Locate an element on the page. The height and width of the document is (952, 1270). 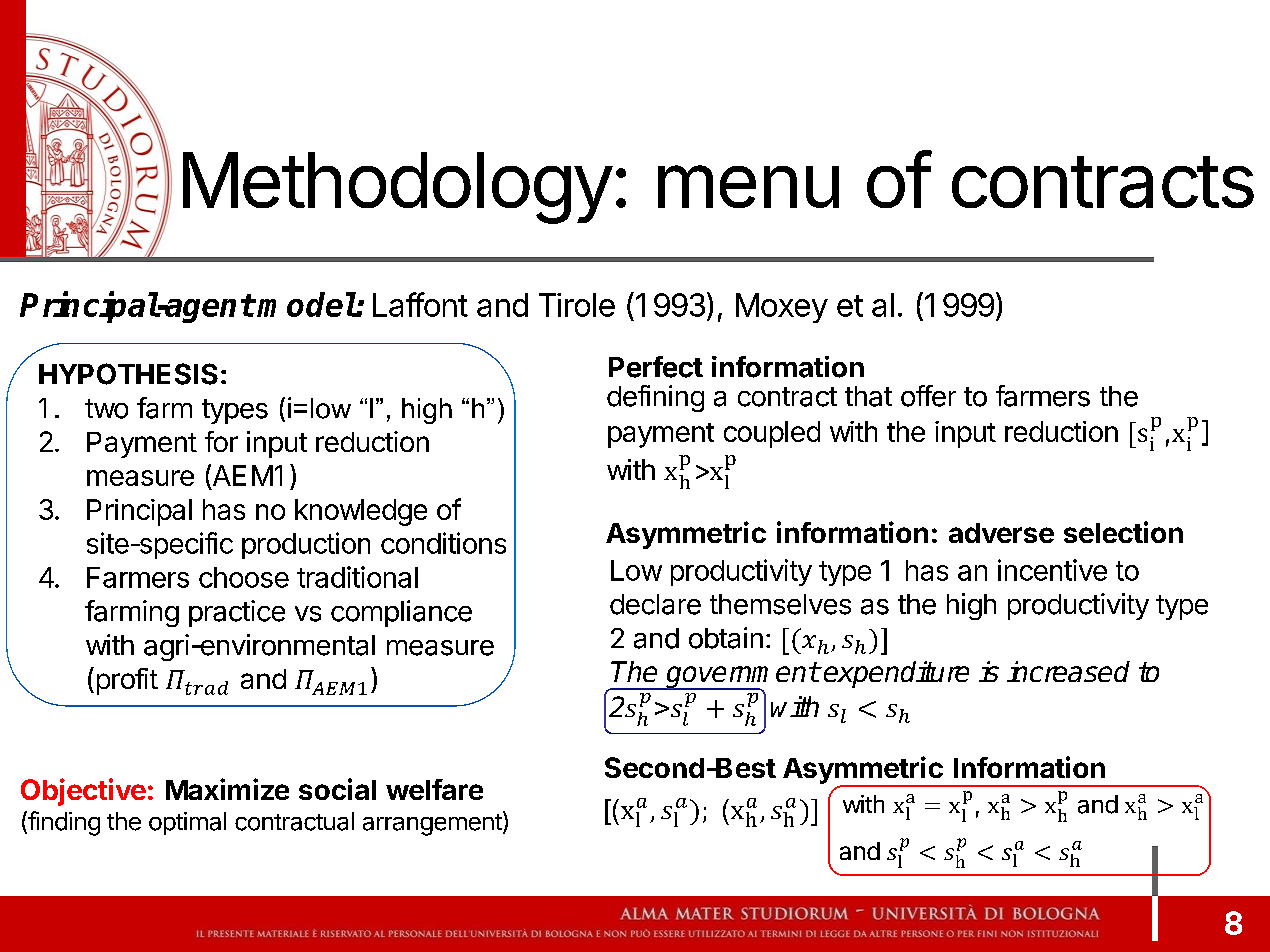
Maximize is located at coordinates (227, 789).
